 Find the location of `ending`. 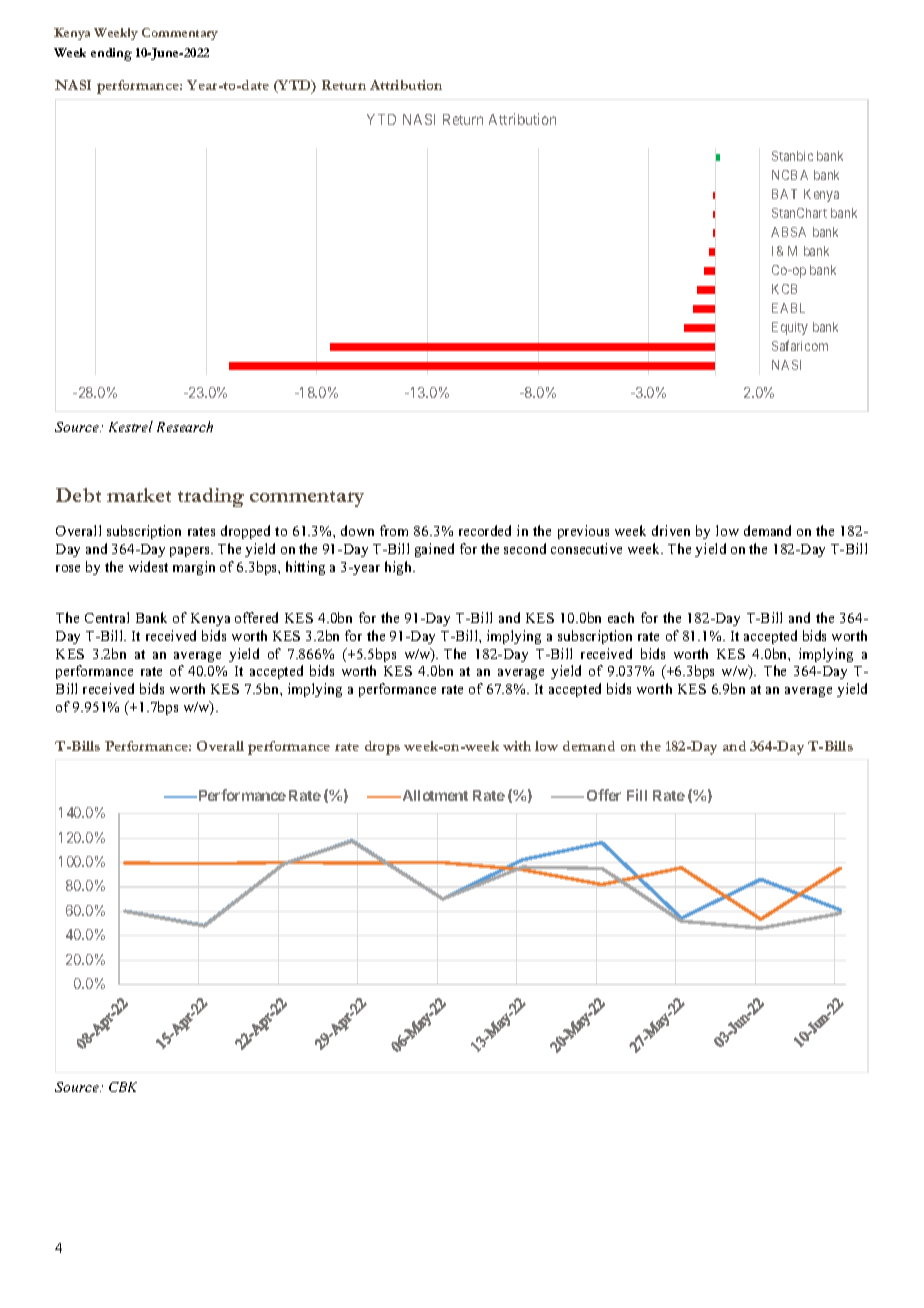

ending is located at coordinates (111, 54).
